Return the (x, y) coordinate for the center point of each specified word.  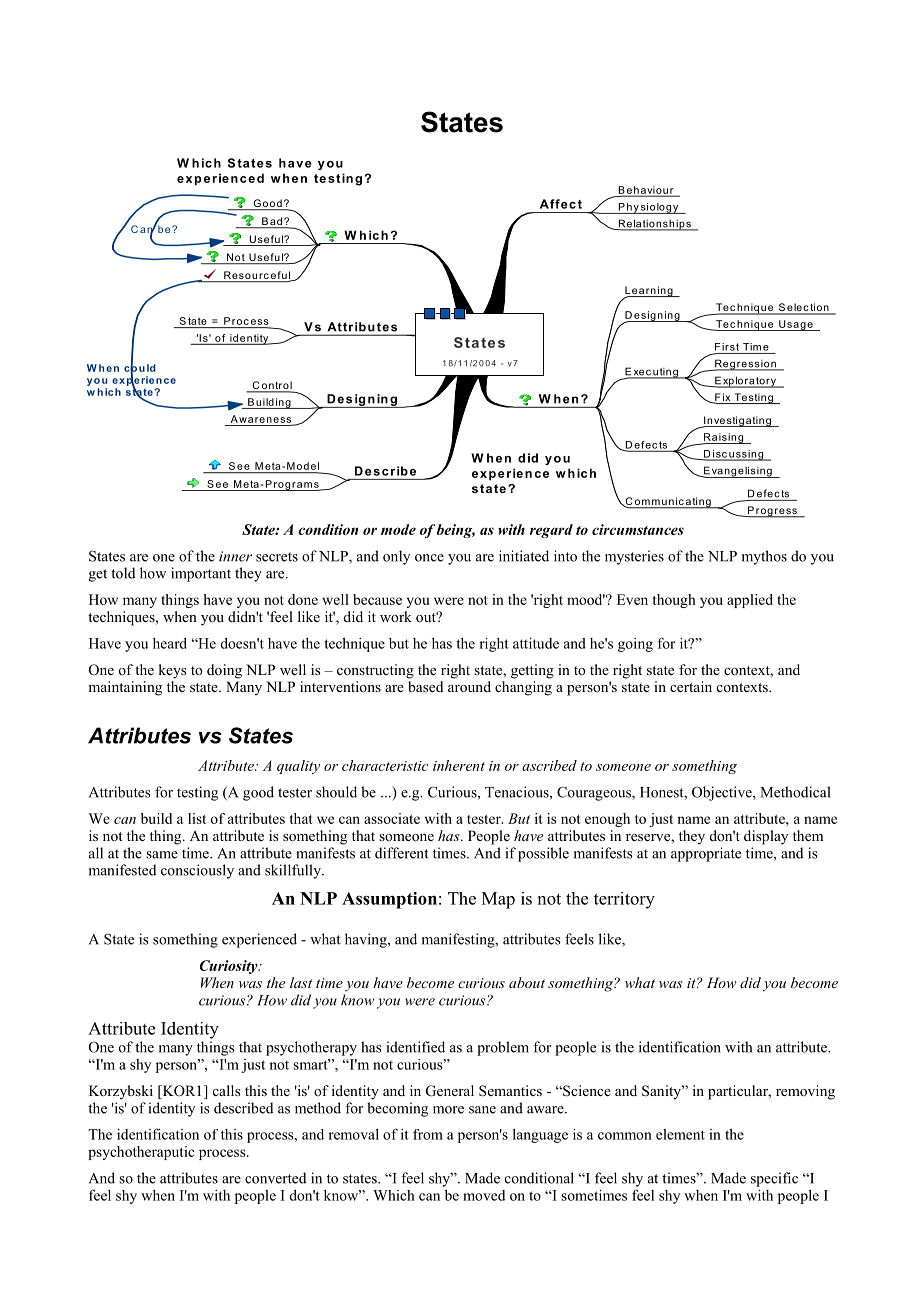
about (527, 982)
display (766, 837)
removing (805, 1092)
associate (392, 818)
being (456, 531)
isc (720, 455)
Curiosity (230, 967)
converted (275, 1178)
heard (170, 643)
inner (235, 556)
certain (691, 686)
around (469, 687)
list (197, 818)
